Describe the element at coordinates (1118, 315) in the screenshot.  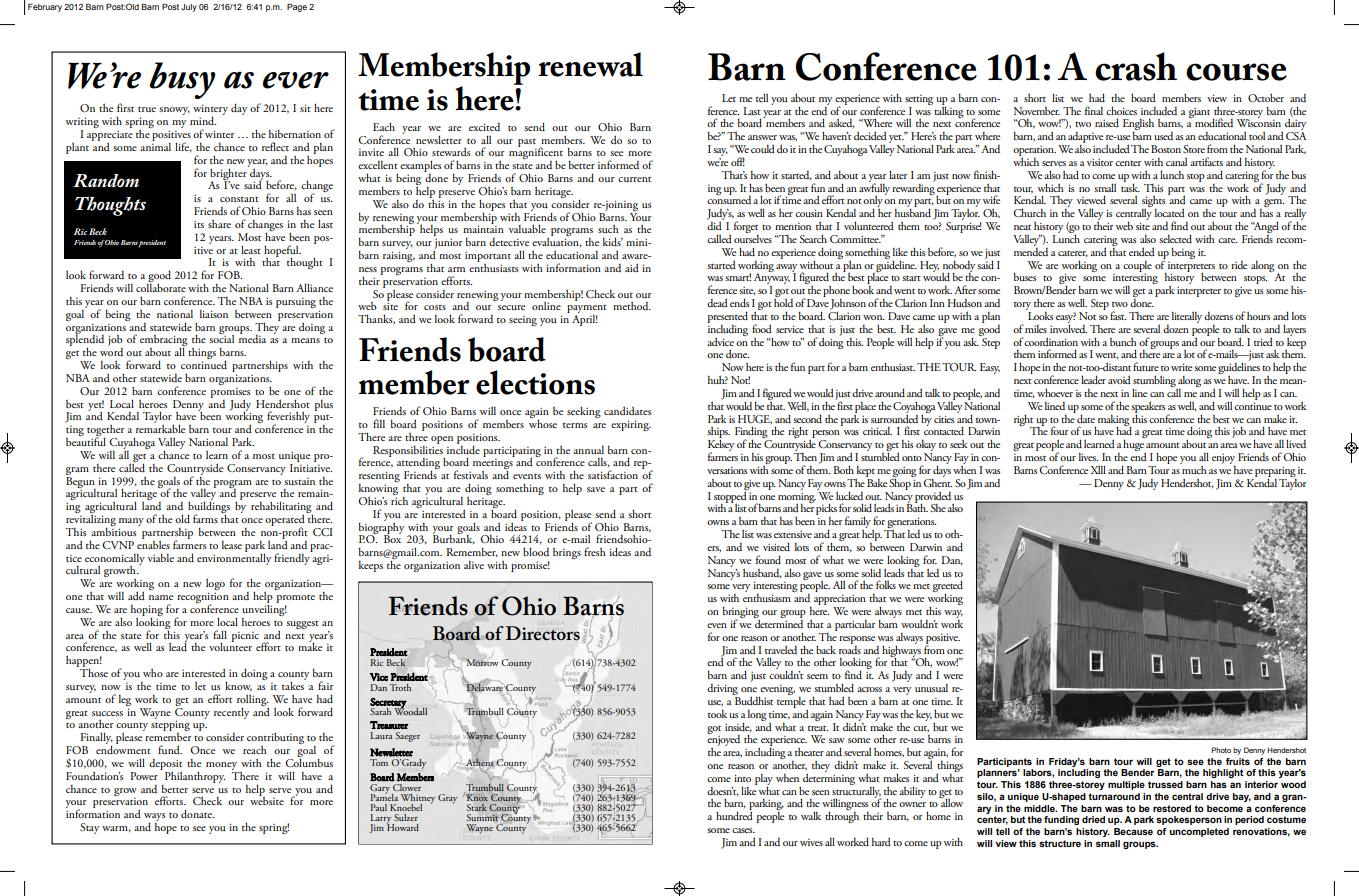
I see `fast` at that location.
